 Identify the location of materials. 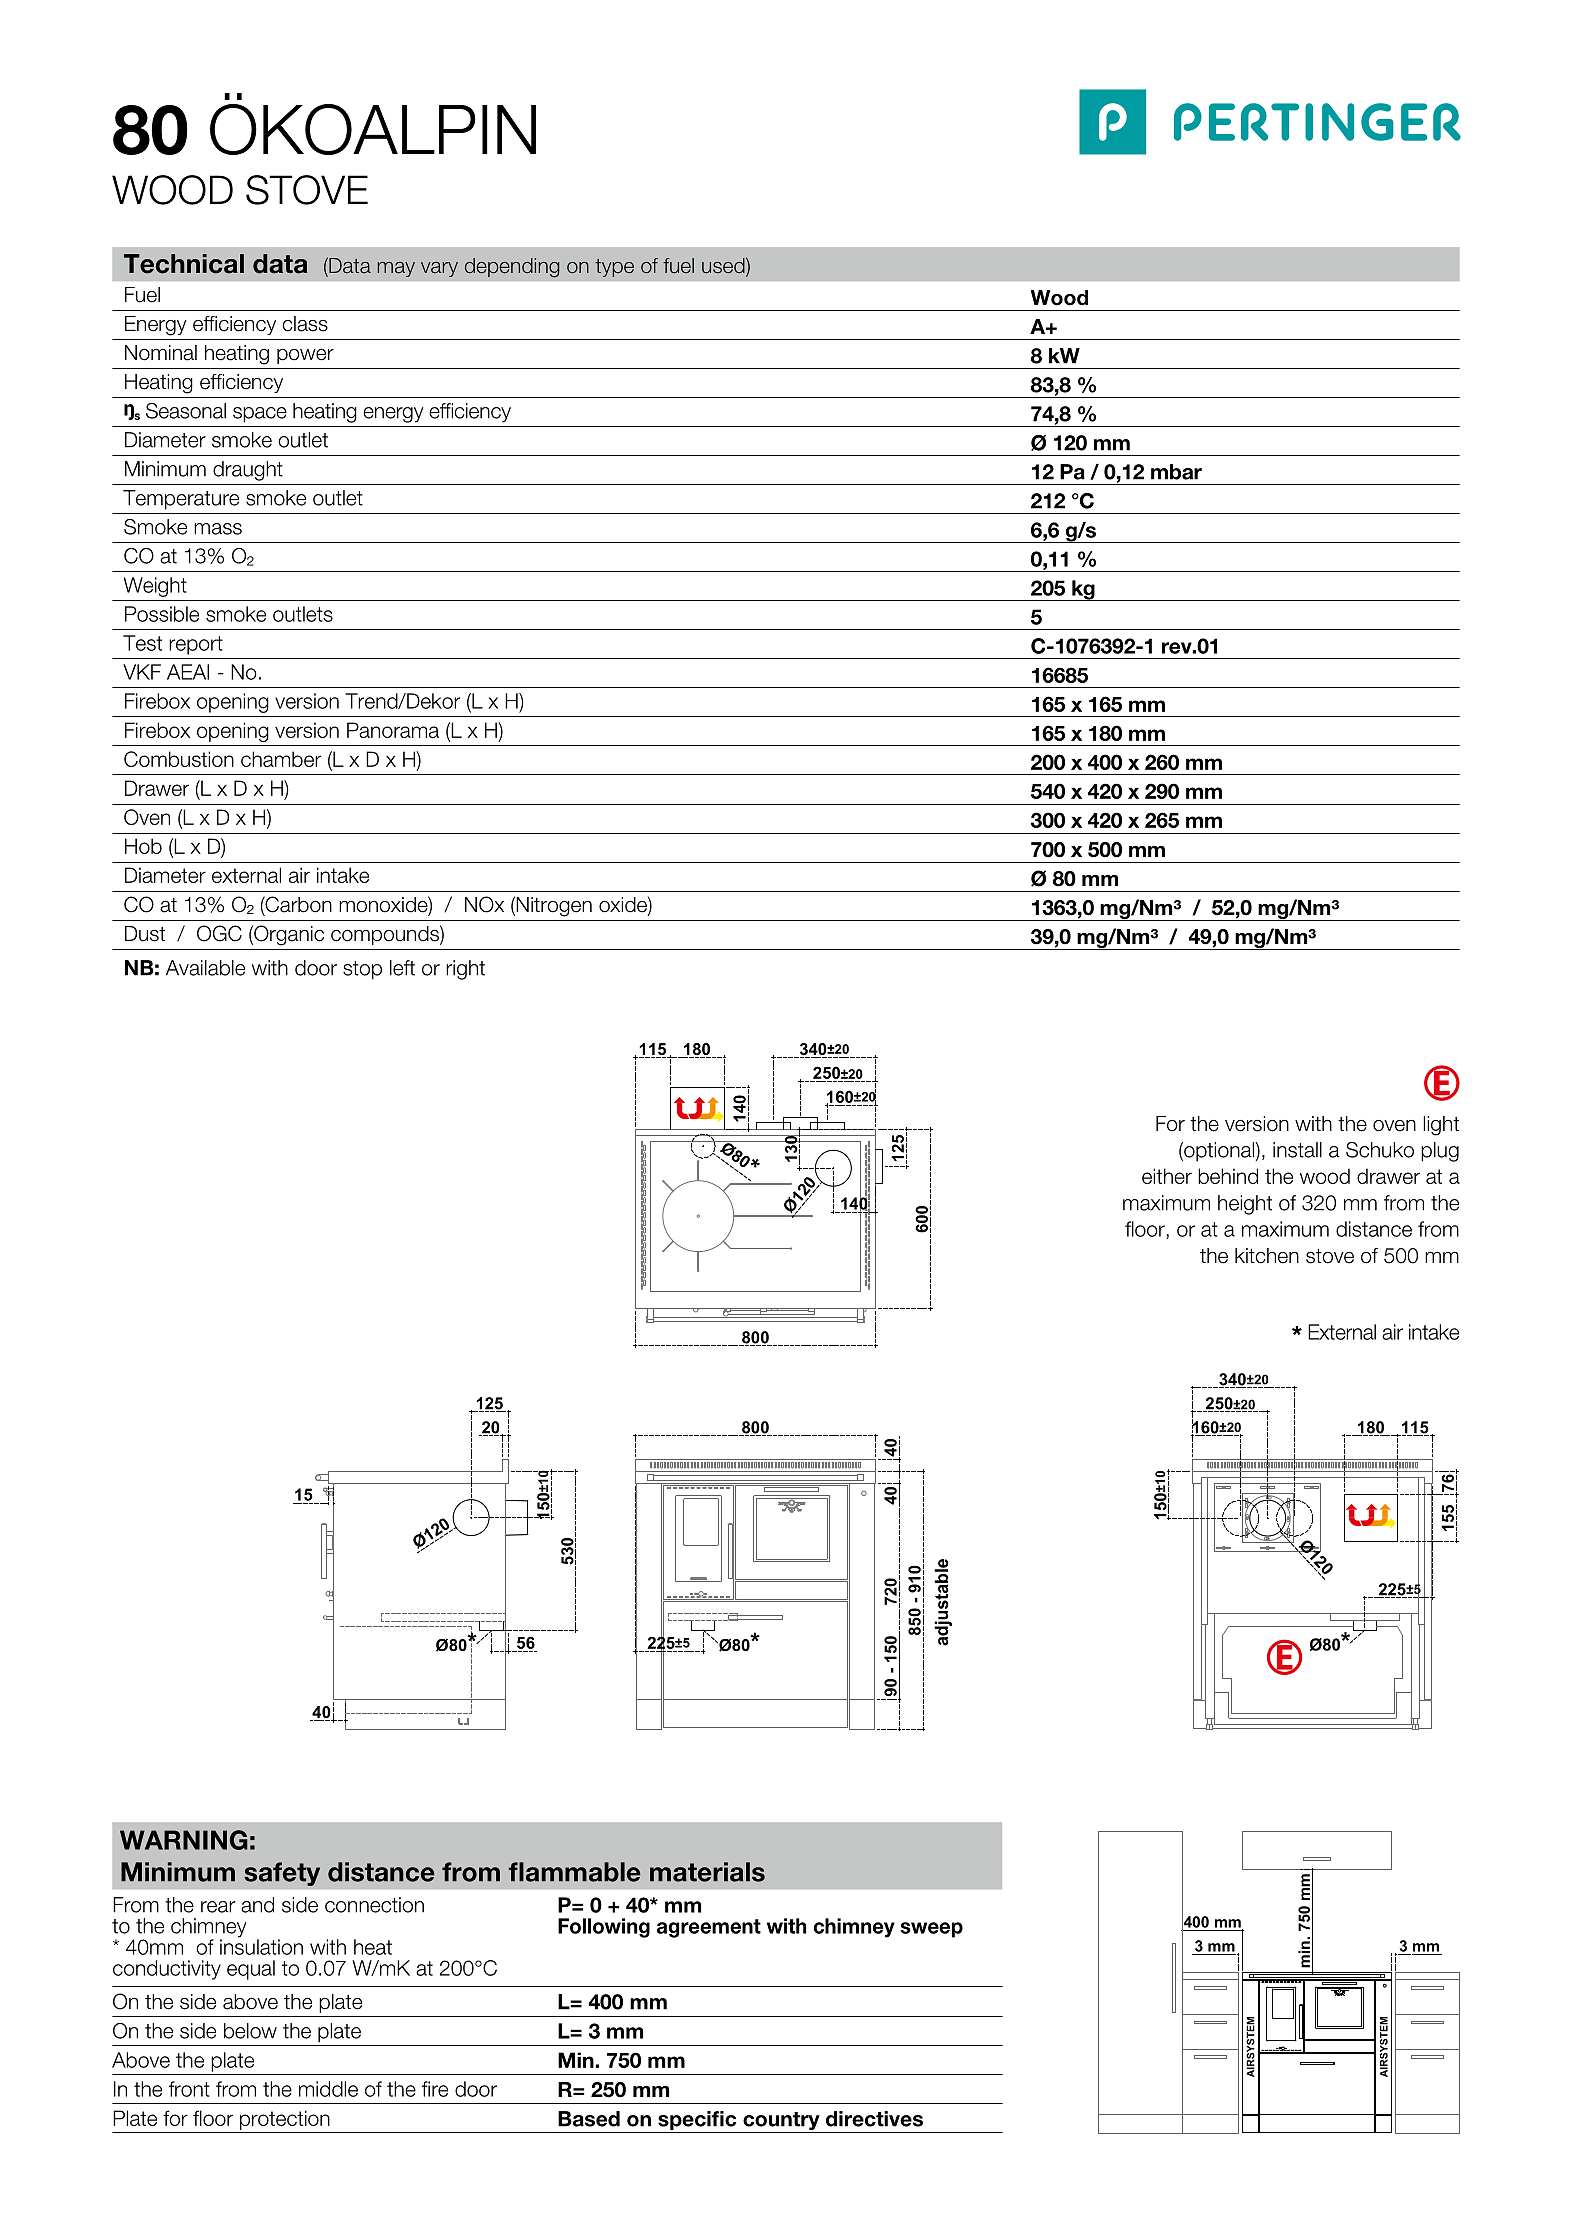
(707, 1872).
